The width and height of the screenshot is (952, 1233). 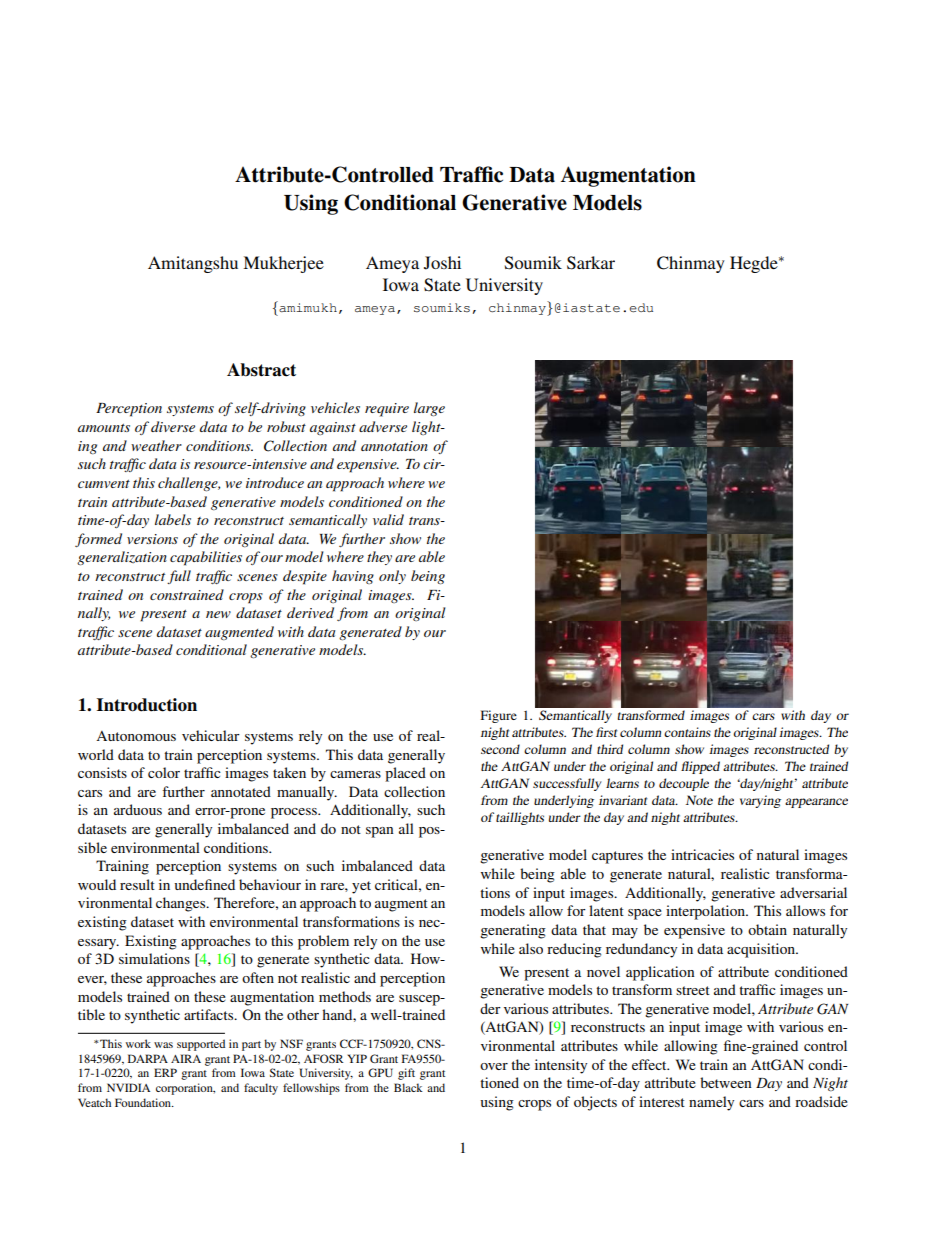 I want to click on Sarkar, so click(x=591, y=263).
